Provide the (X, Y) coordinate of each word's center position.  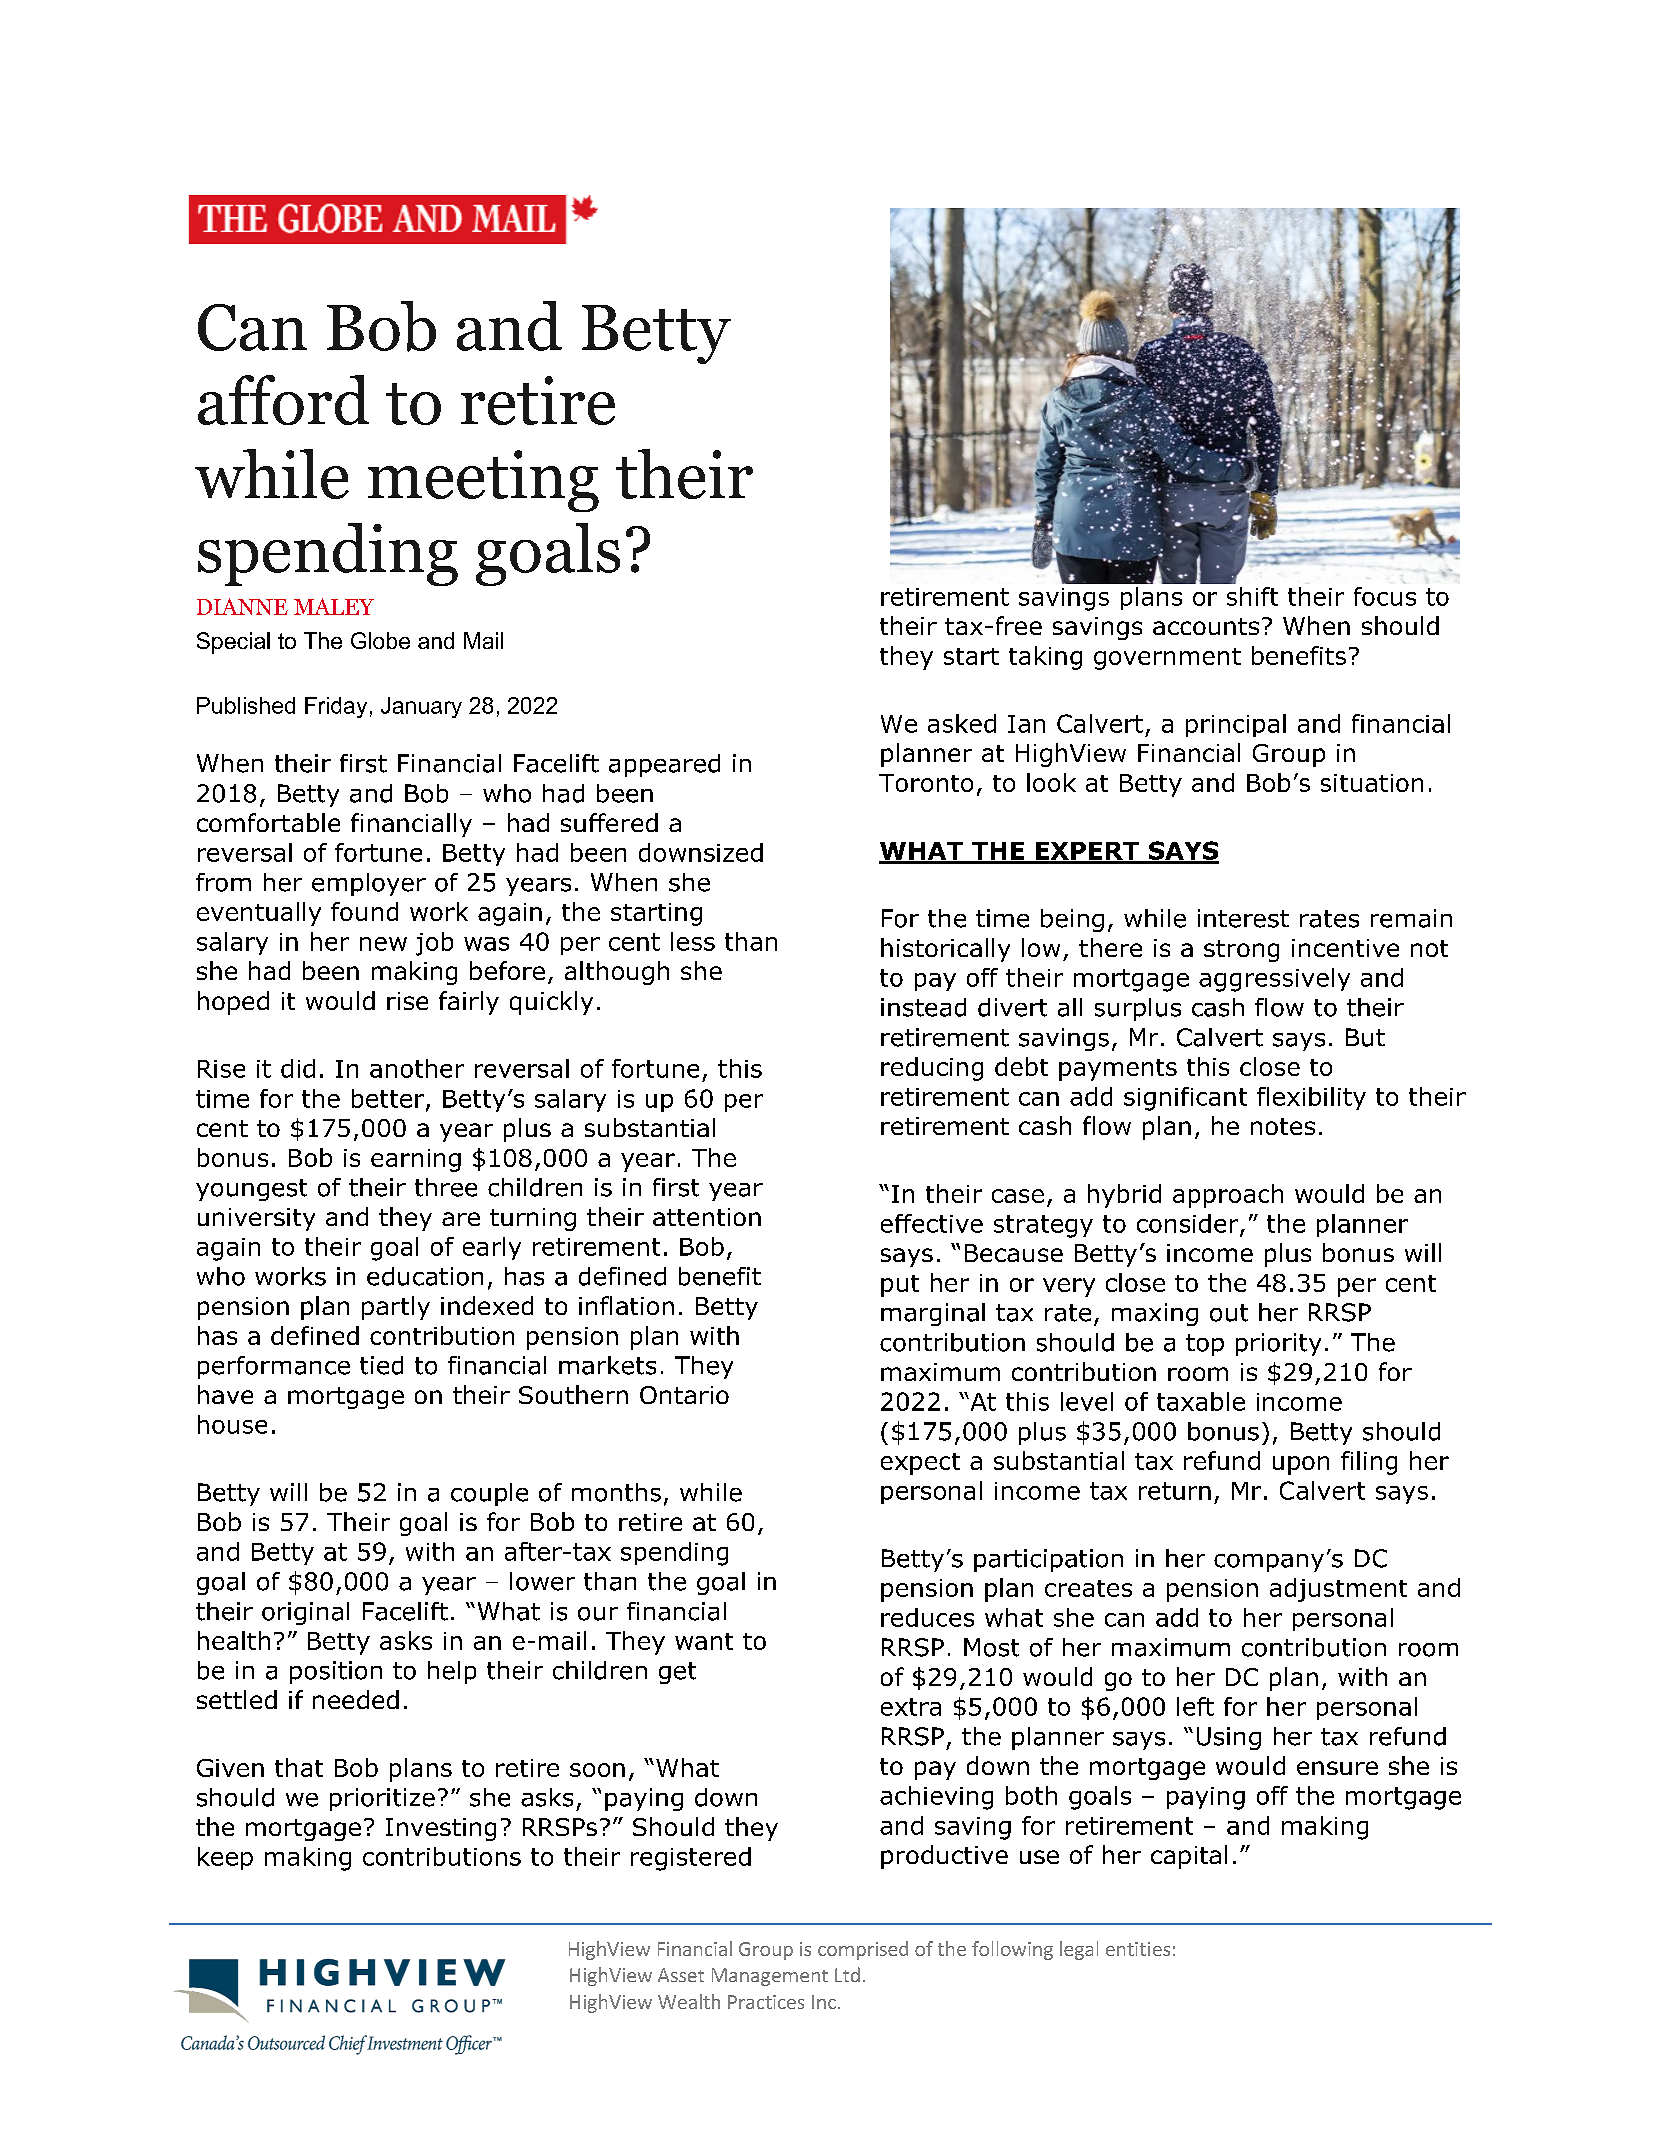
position (336, 1672)
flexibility (1311, 1098)
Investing (441, 1829)
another (417, 1068)
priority (1278, 1344)
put (900, 1286)
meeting (483, 481)
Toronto (926, 783)
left (1195, 1706)
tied (381, 1365)
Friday (336, 707)
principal (1236, 725)
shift (1252, 596)
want (704, 1641)
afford (283, 400)
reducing (932, 1069)
